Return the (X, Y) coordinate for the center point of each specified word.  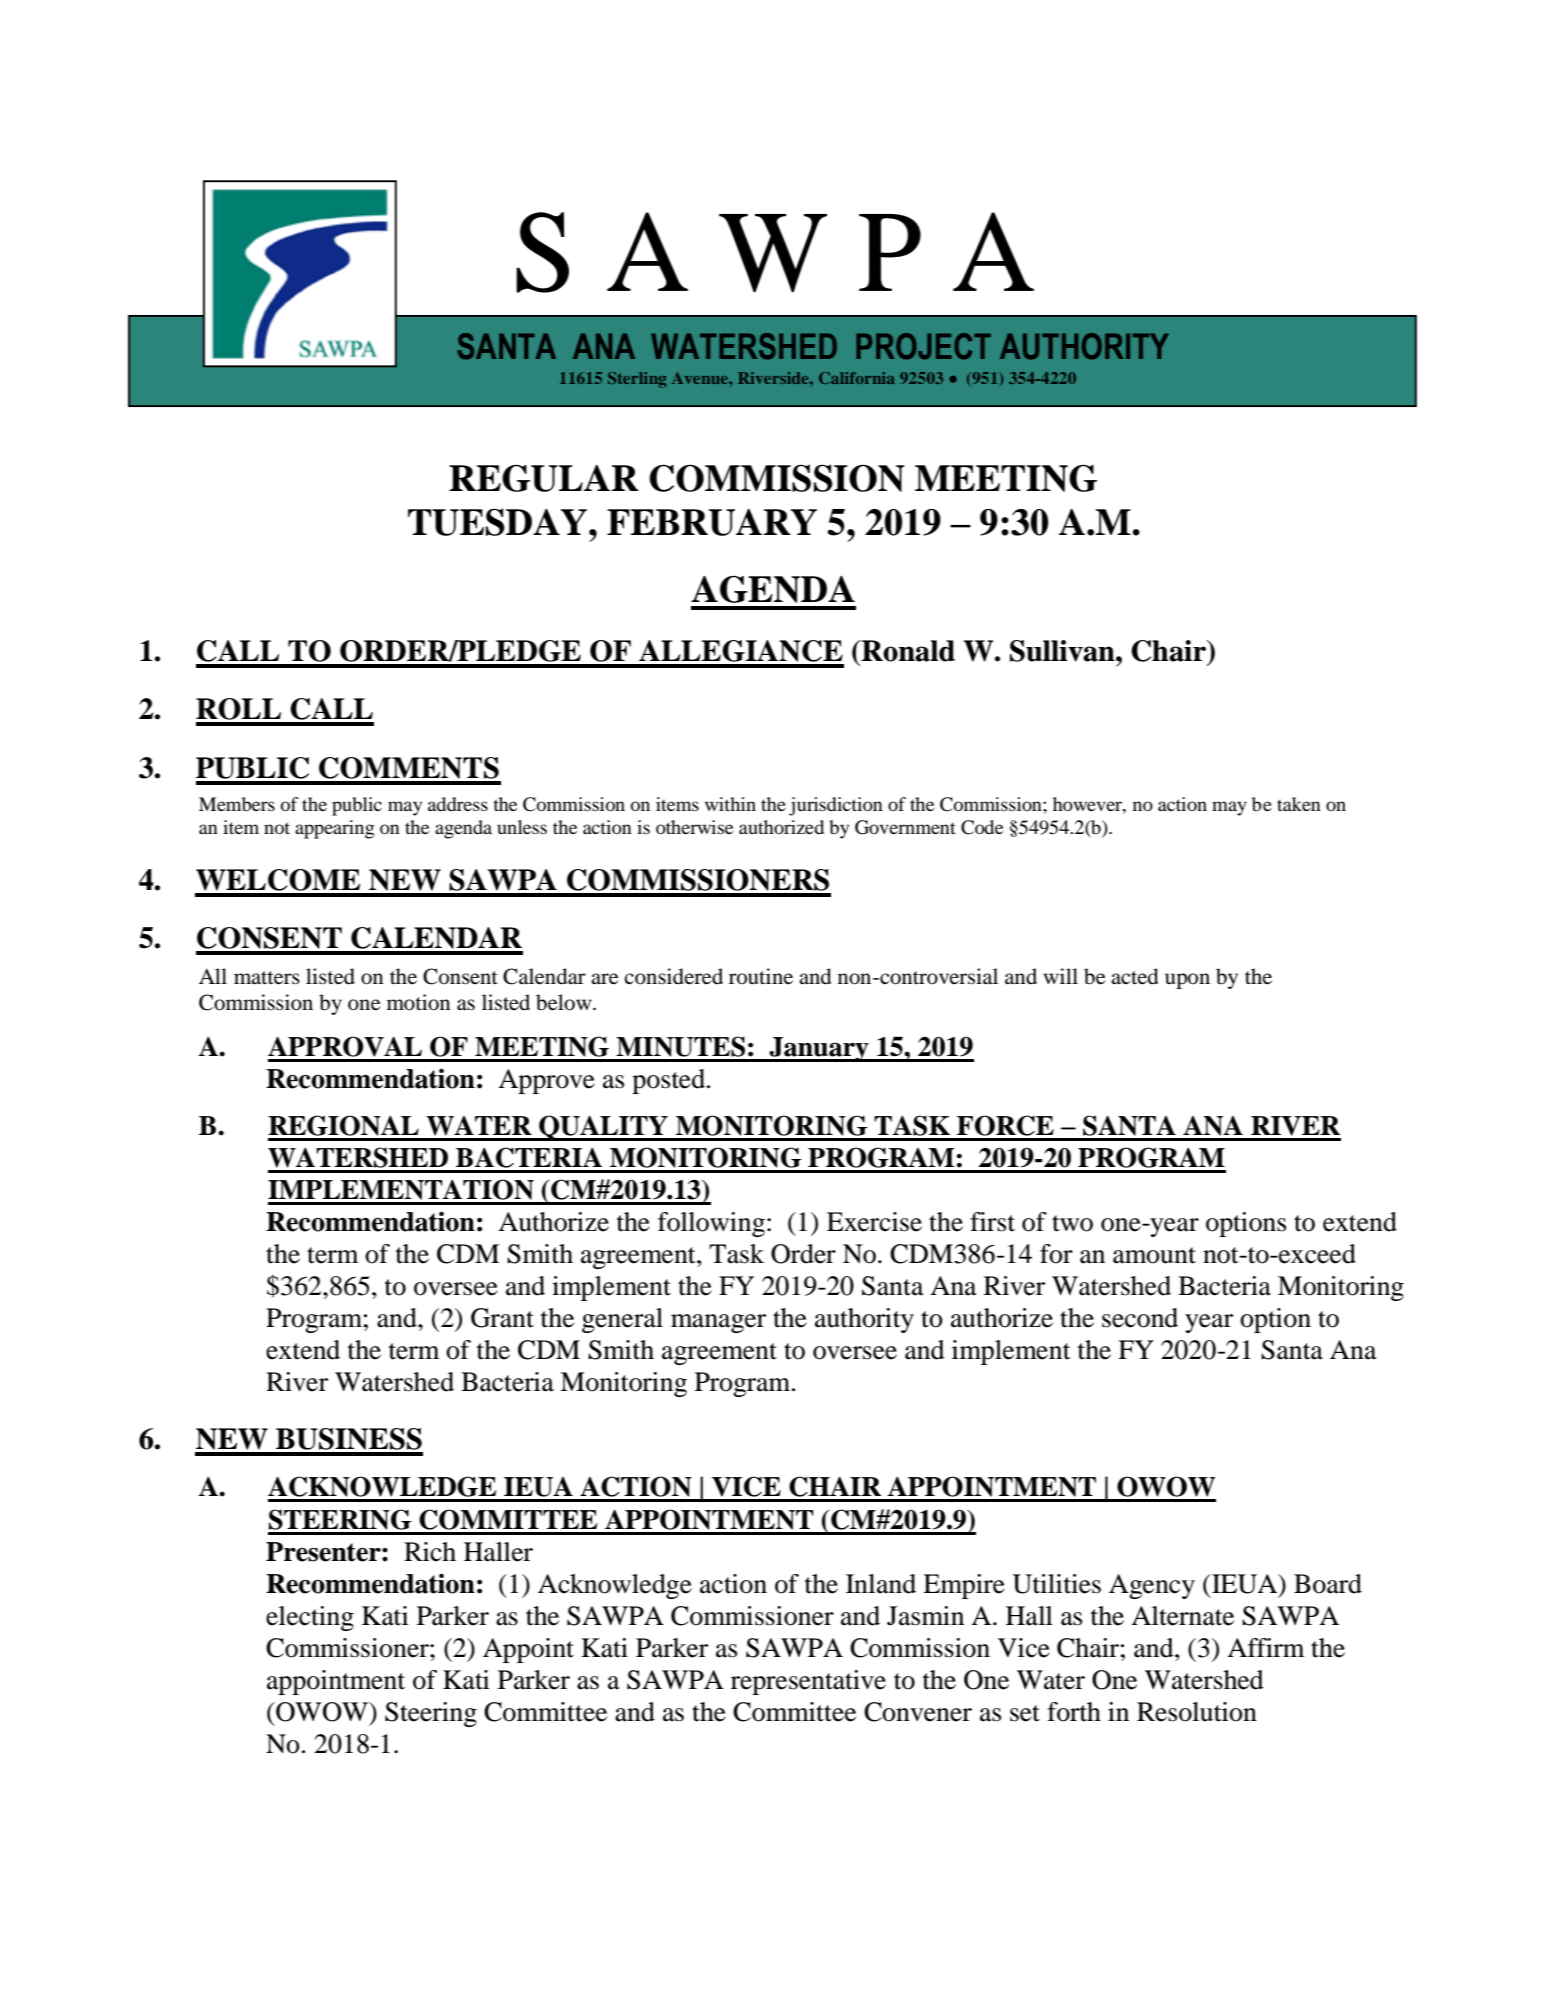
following (711, 1224)
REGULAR (544, 478)
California (857, 378)
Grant (502, 1318)
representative (808, 1682)
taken (1299, 804)
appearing (335, 829)
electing (310, 1618)
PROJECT (923, 346)
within (730, 804)
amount (1154, 1255)
